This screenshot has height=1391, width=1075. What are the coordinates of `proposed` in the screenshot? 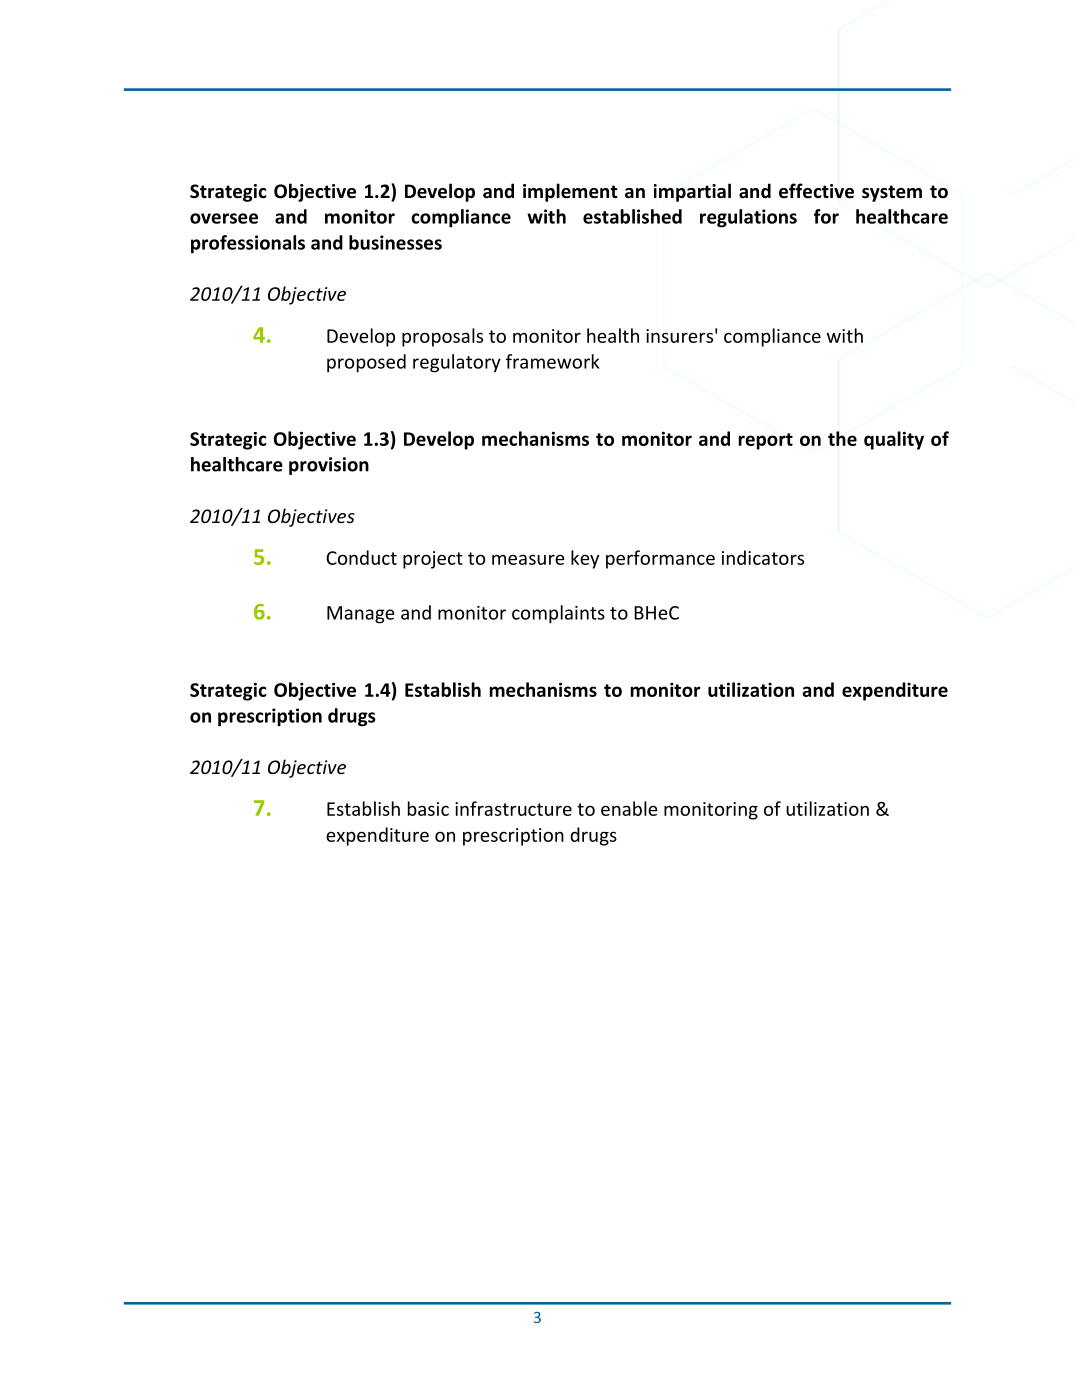 It's located at (366, 363).
